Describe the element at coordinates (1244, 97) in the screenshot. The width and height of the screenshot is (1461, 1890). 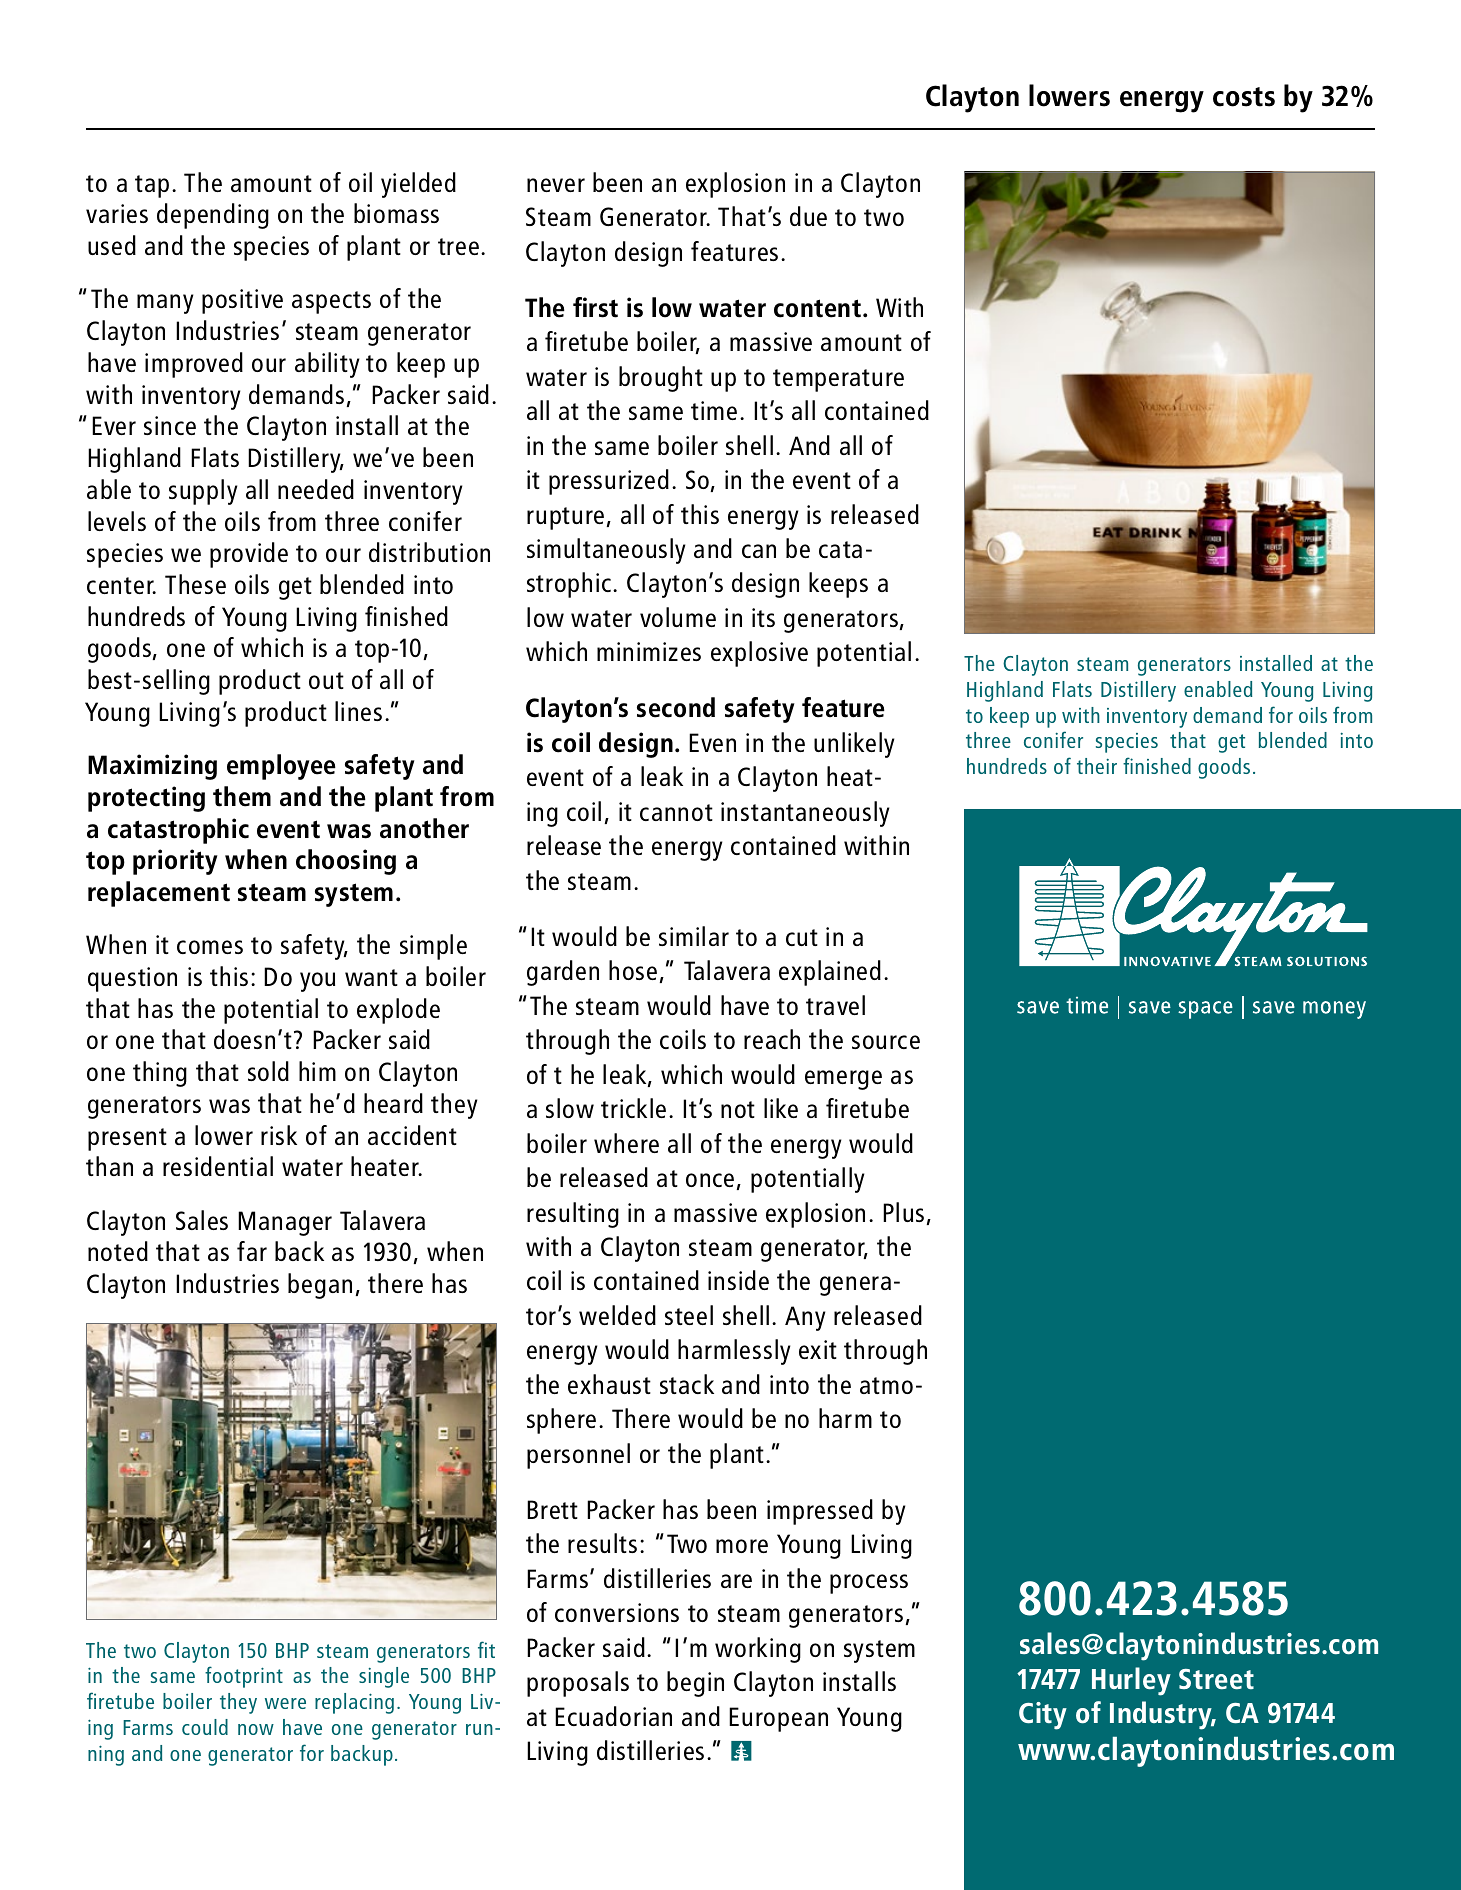
I see `costs` at that location.
